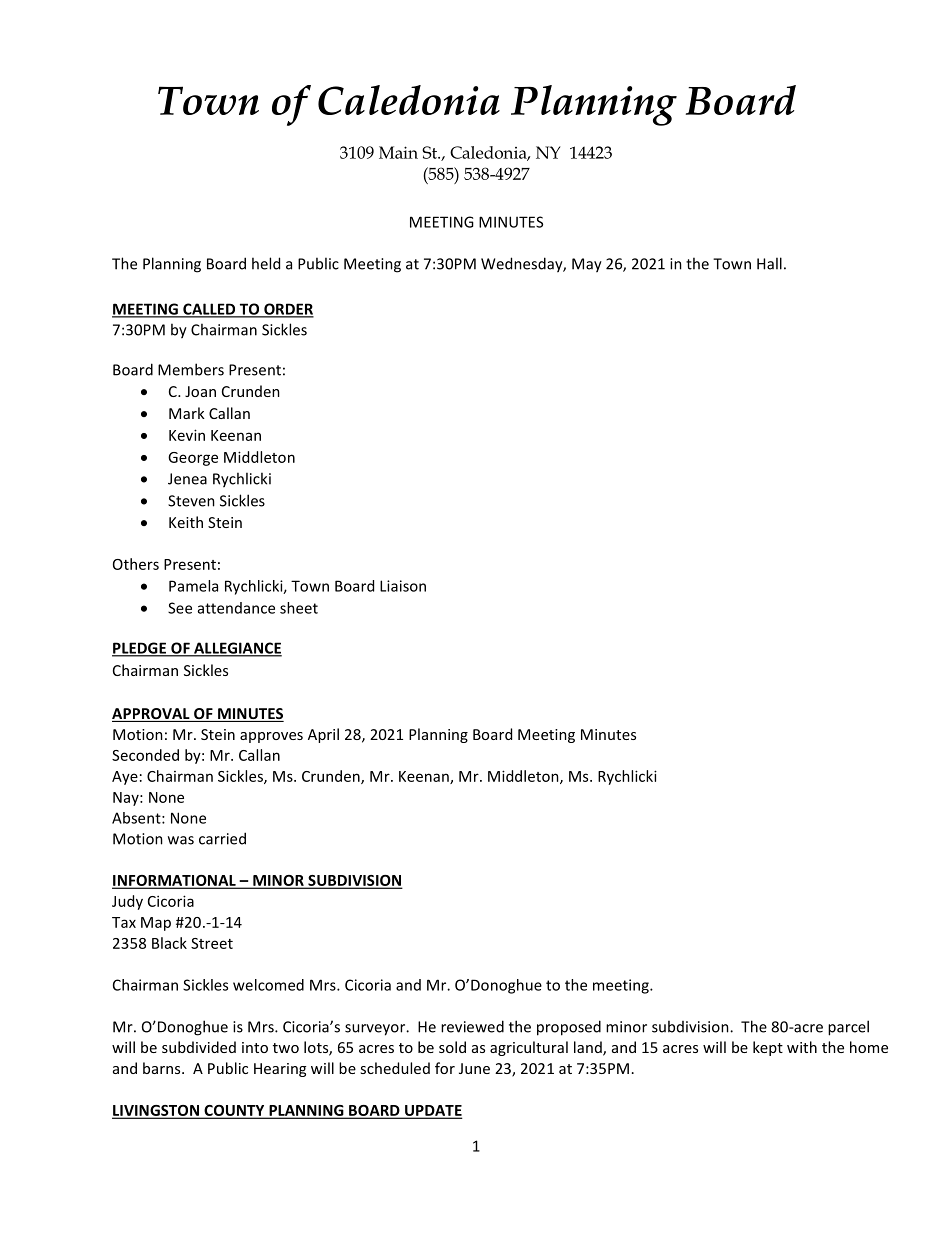 The width and height of the page is (952, 1233). Describe the element at coordinates (403, 586) in the page. I see `Liaison` at that location.
